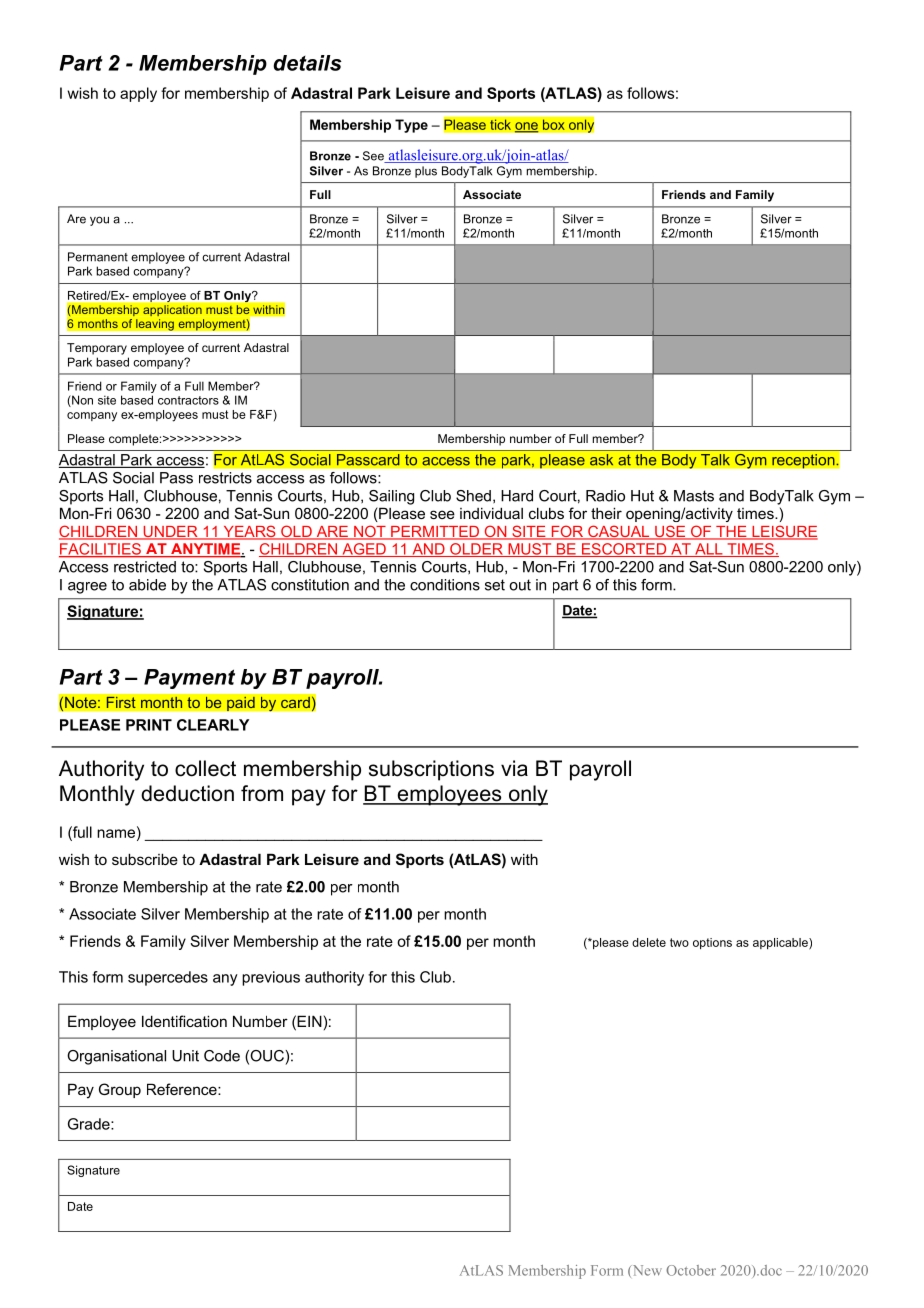 The image size is (924, 1308). What do you see at coordinates (526, 127) in the image?
I see `one` at bounding box center [526, 127].
